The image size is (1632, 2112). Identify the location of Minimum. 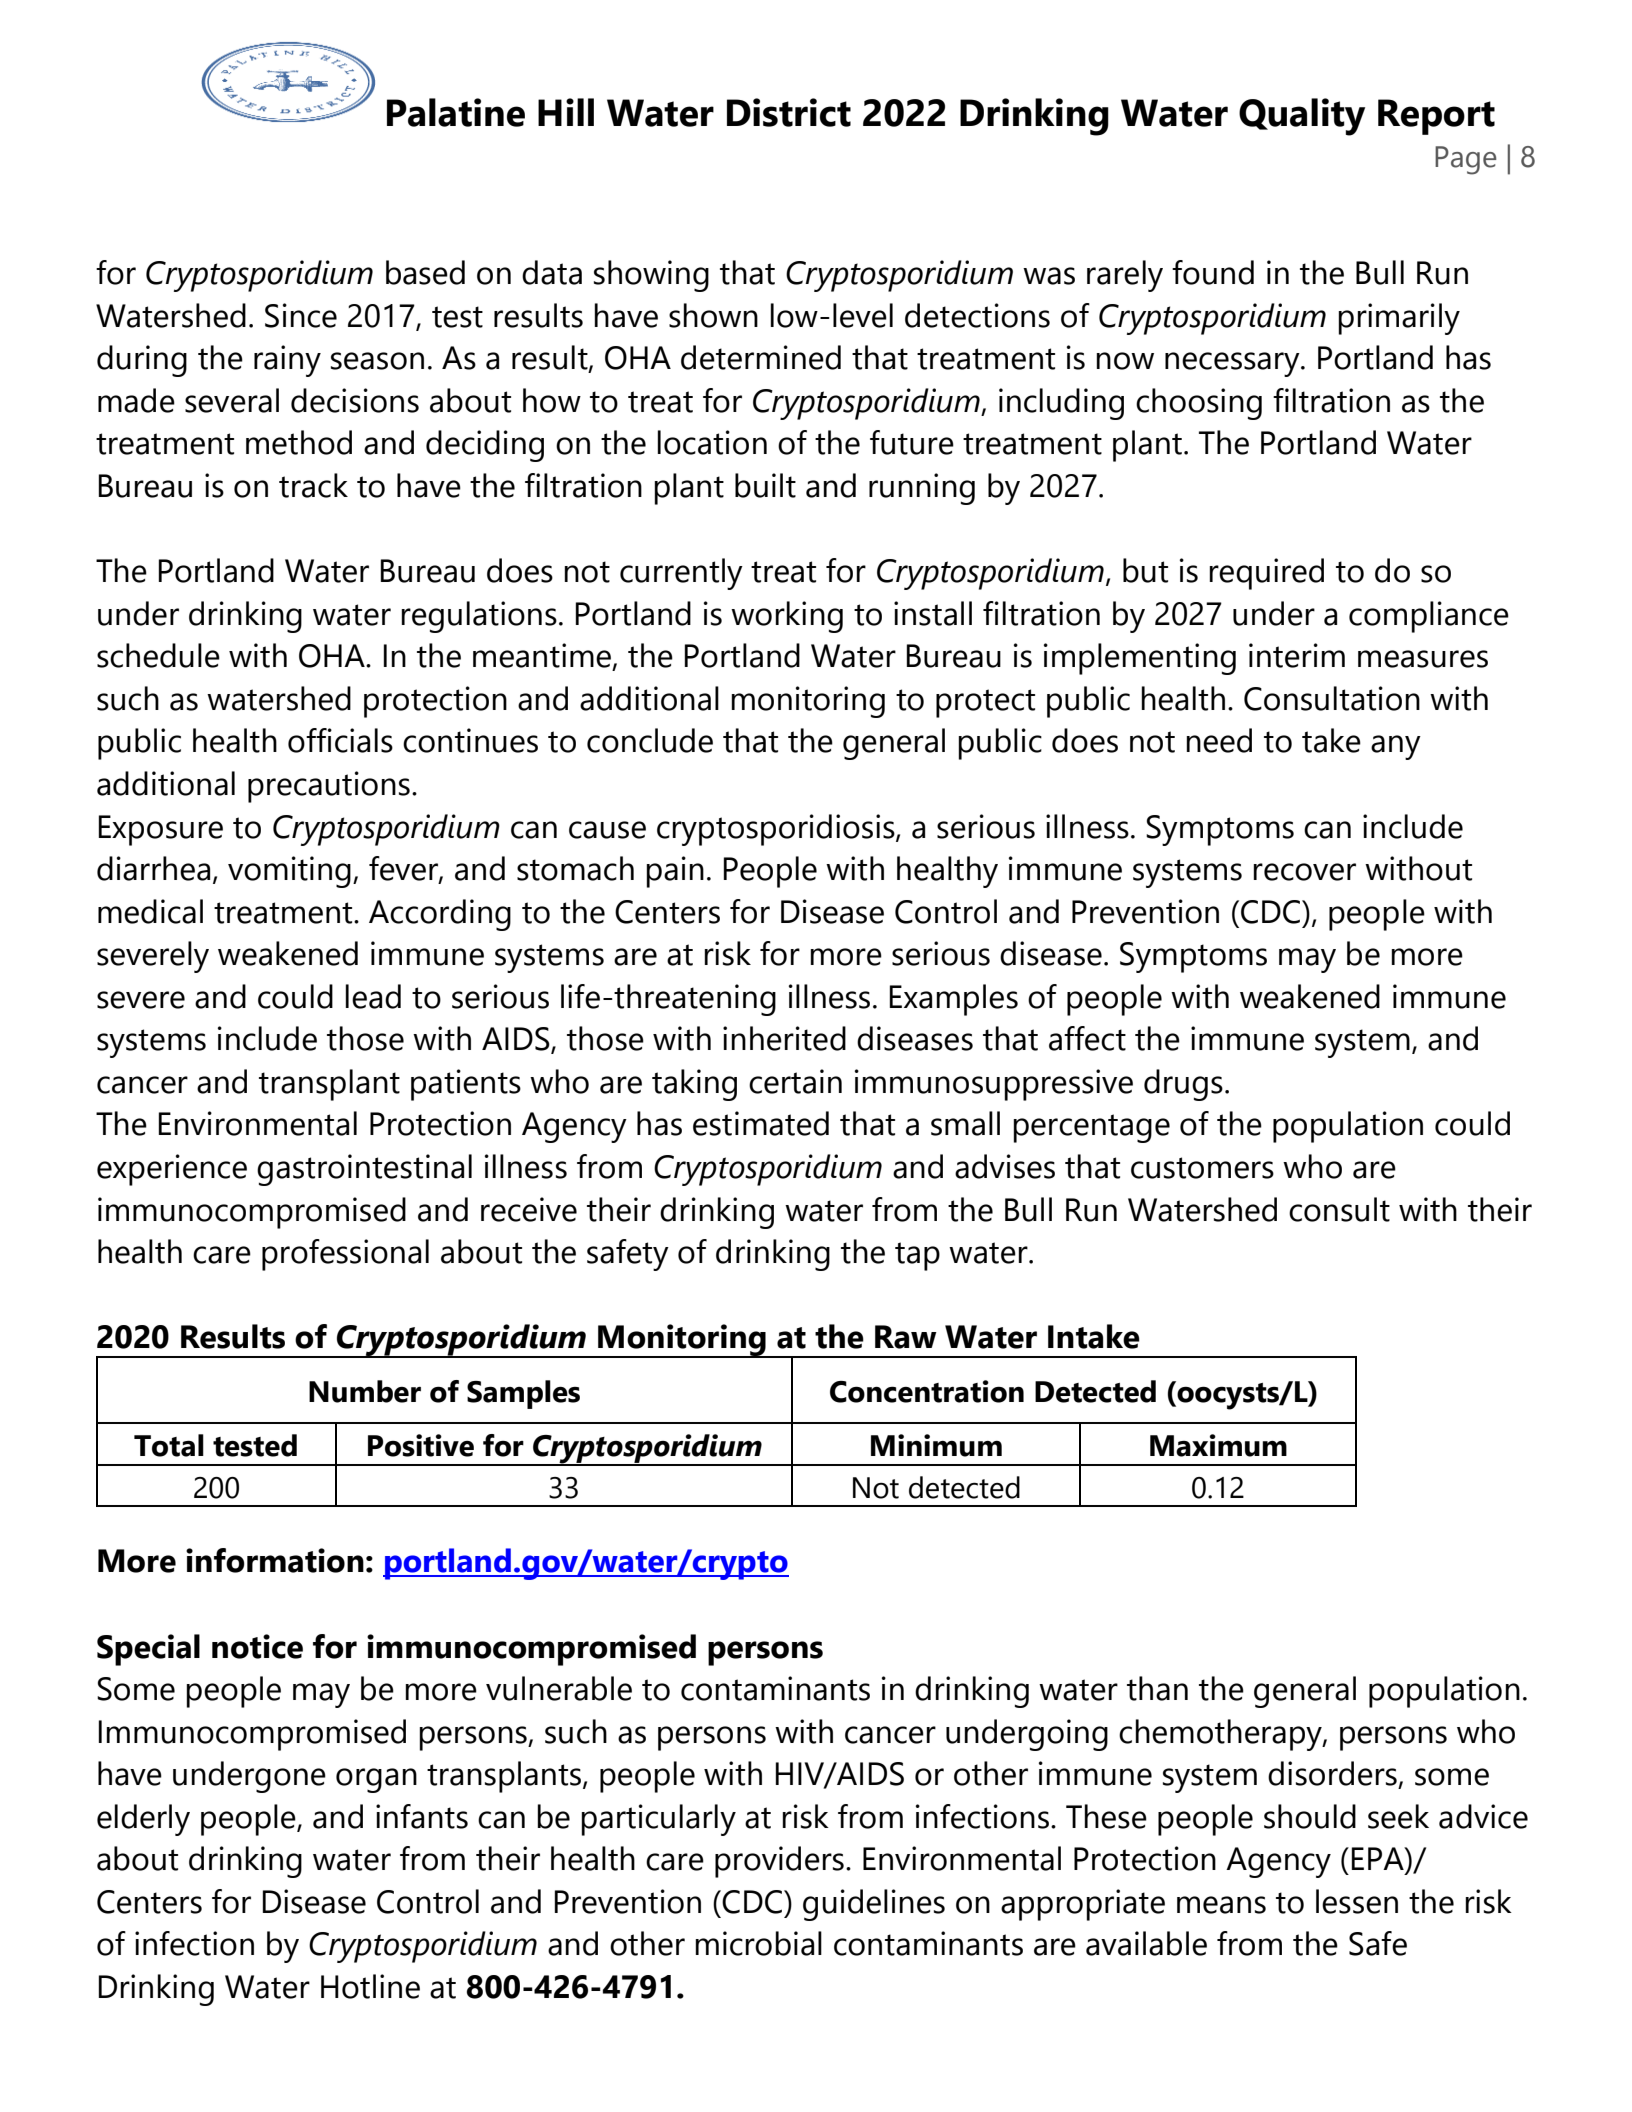
(936, 1445).
